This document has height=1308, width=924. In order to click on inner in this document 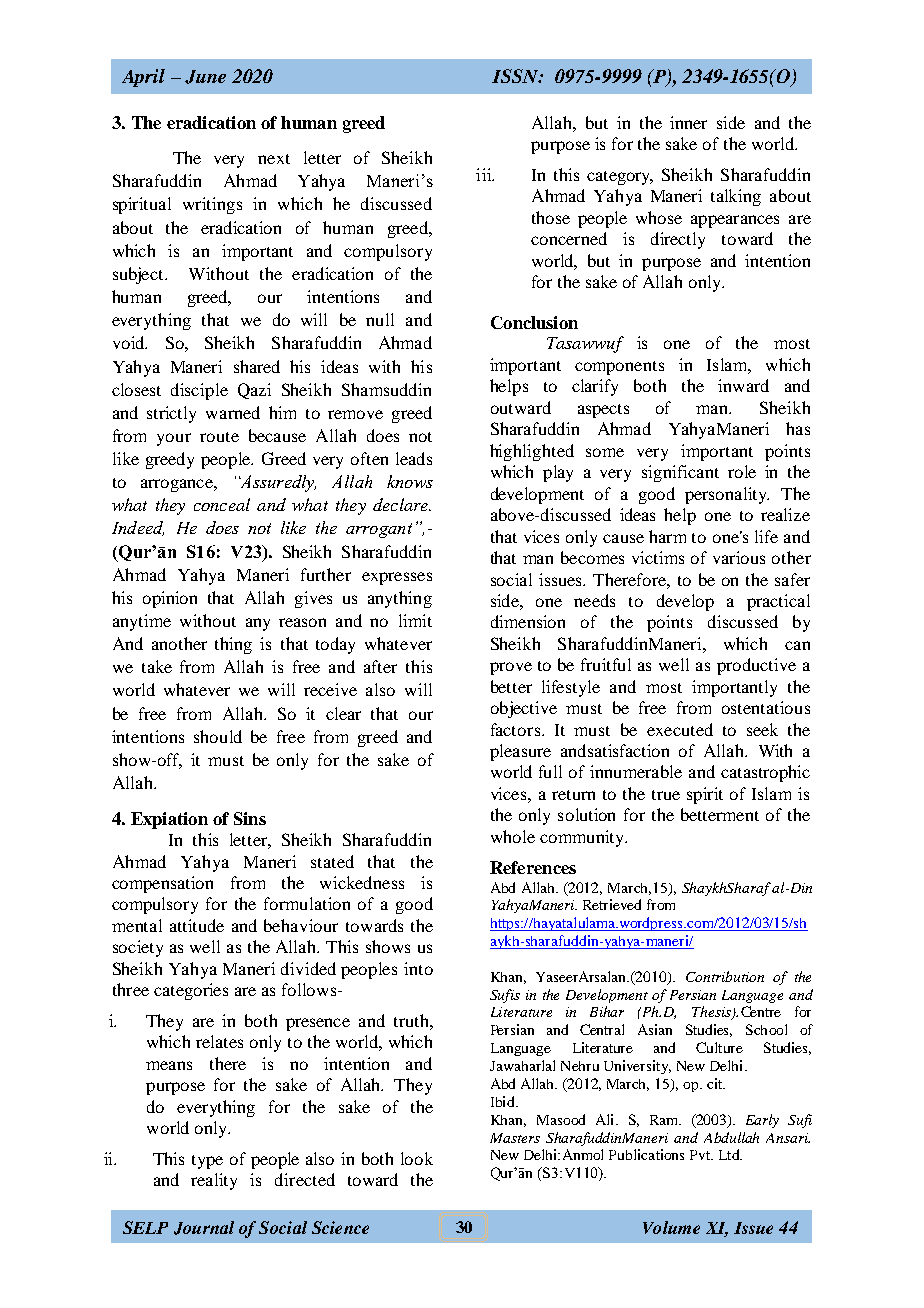, I will do `click(688, 122)`.
